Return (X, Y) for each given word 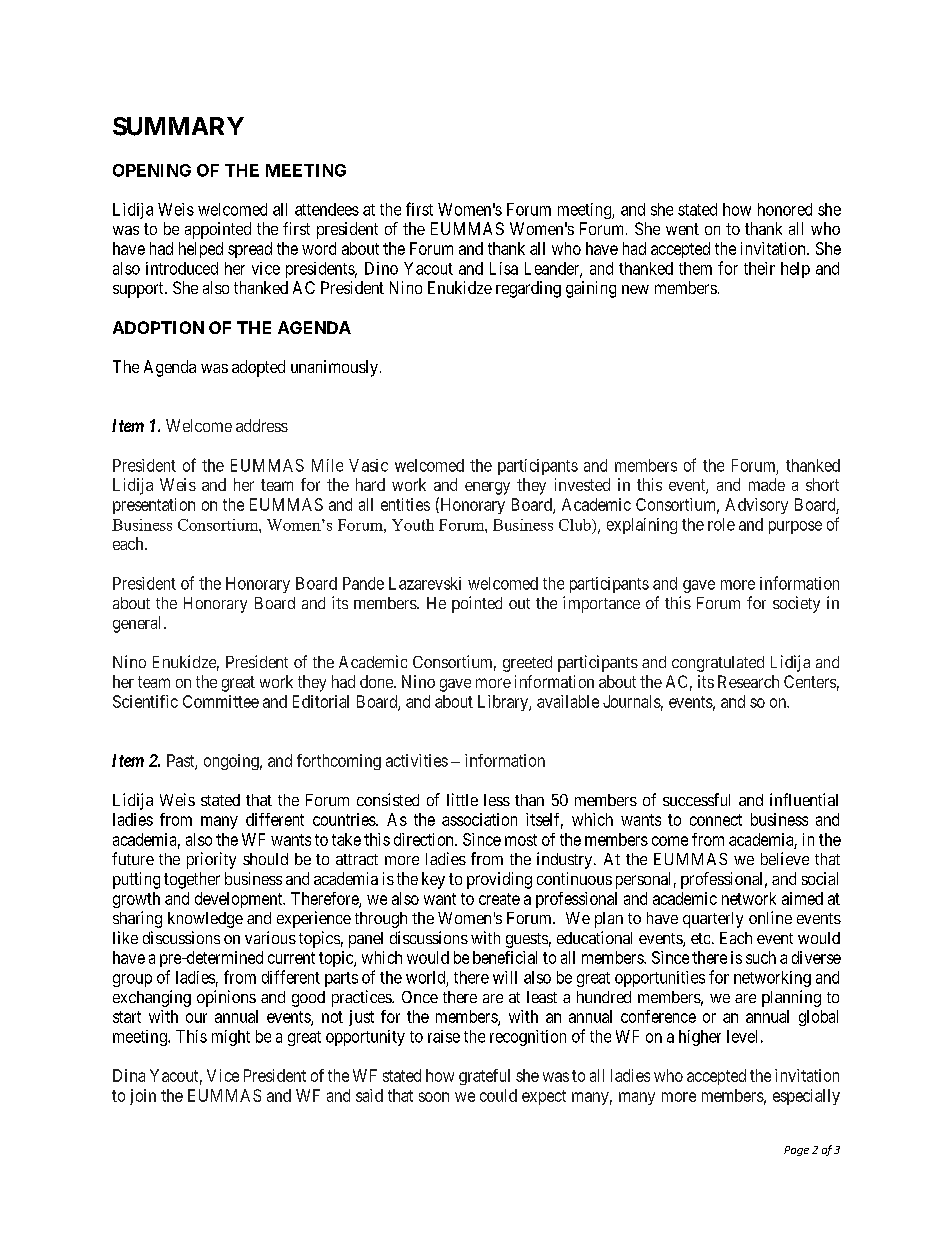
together (192, 880)
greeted (527, 664)
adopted (258, 368)
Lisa (504, 268)
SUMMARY (178, 126)
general (139, 624)
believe (785, 858)
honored (785, 209)
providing (499, 880)
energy (487, 488)
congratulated (718, 664)
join (143, 1097)
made (767, 484)
